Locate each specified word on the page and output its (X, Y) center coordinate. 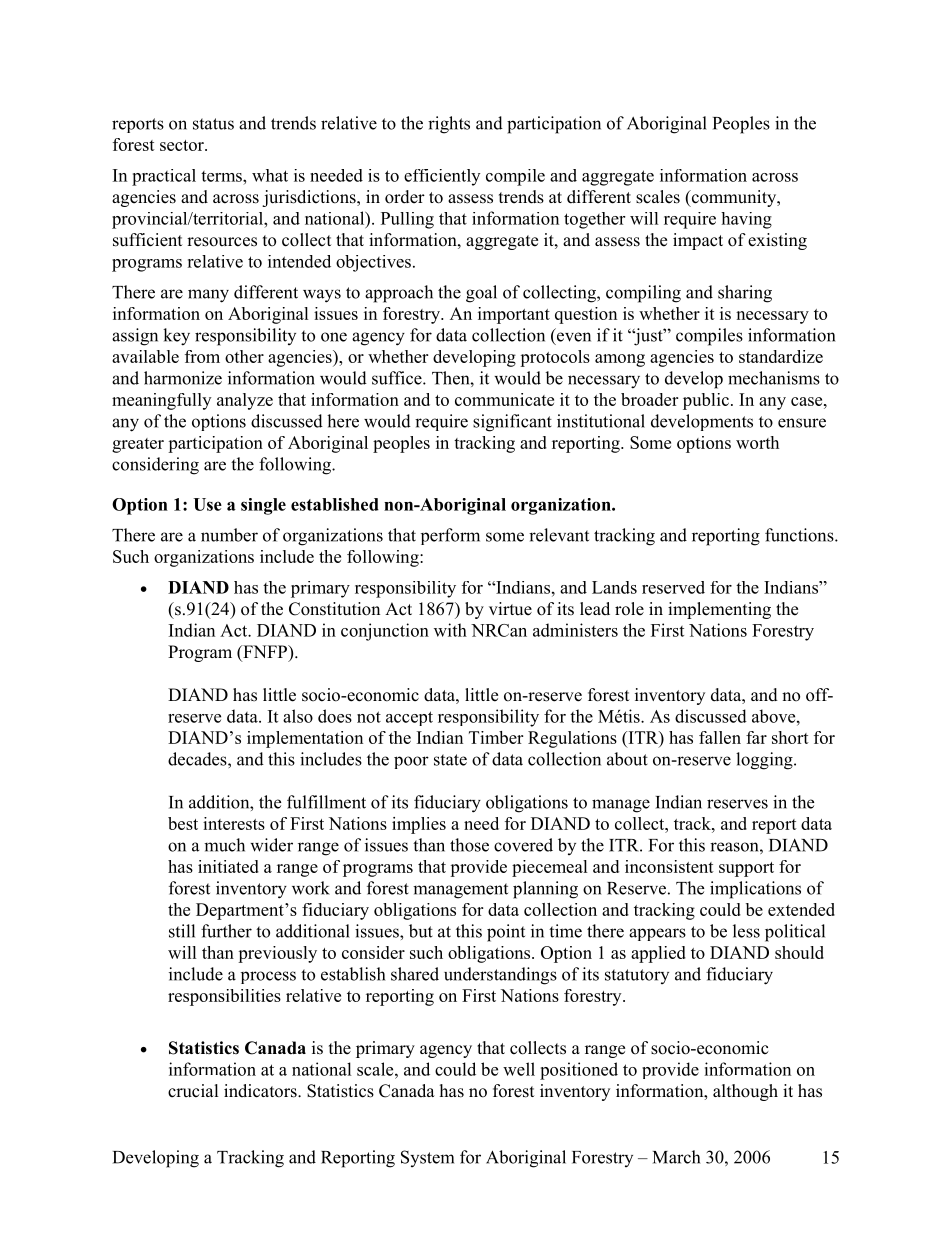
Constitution (334, 609)
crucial (193, 1091)
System (427, 1158)
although (745, 1092)
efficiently (442, 177)
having (746, 220)
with (450, 630)
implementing (719, 610)
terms (222, 176)
